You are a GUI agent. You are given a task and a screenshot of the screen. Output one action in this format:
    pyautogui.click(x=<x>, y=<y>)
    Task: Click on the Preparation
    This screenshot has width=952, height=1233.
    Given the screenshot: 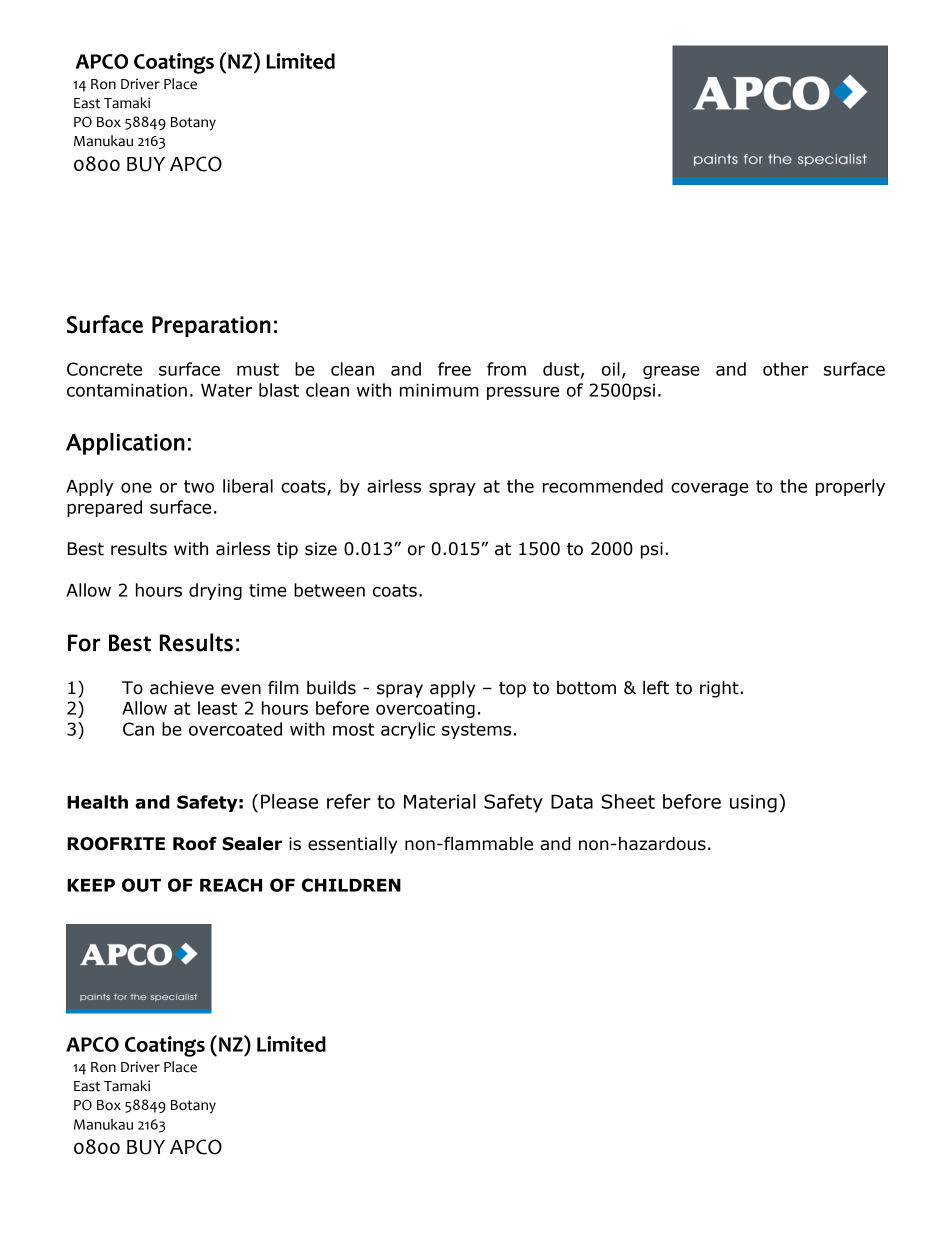 What is the action you would take?
    pyautogui.click(x=211, y=326)
